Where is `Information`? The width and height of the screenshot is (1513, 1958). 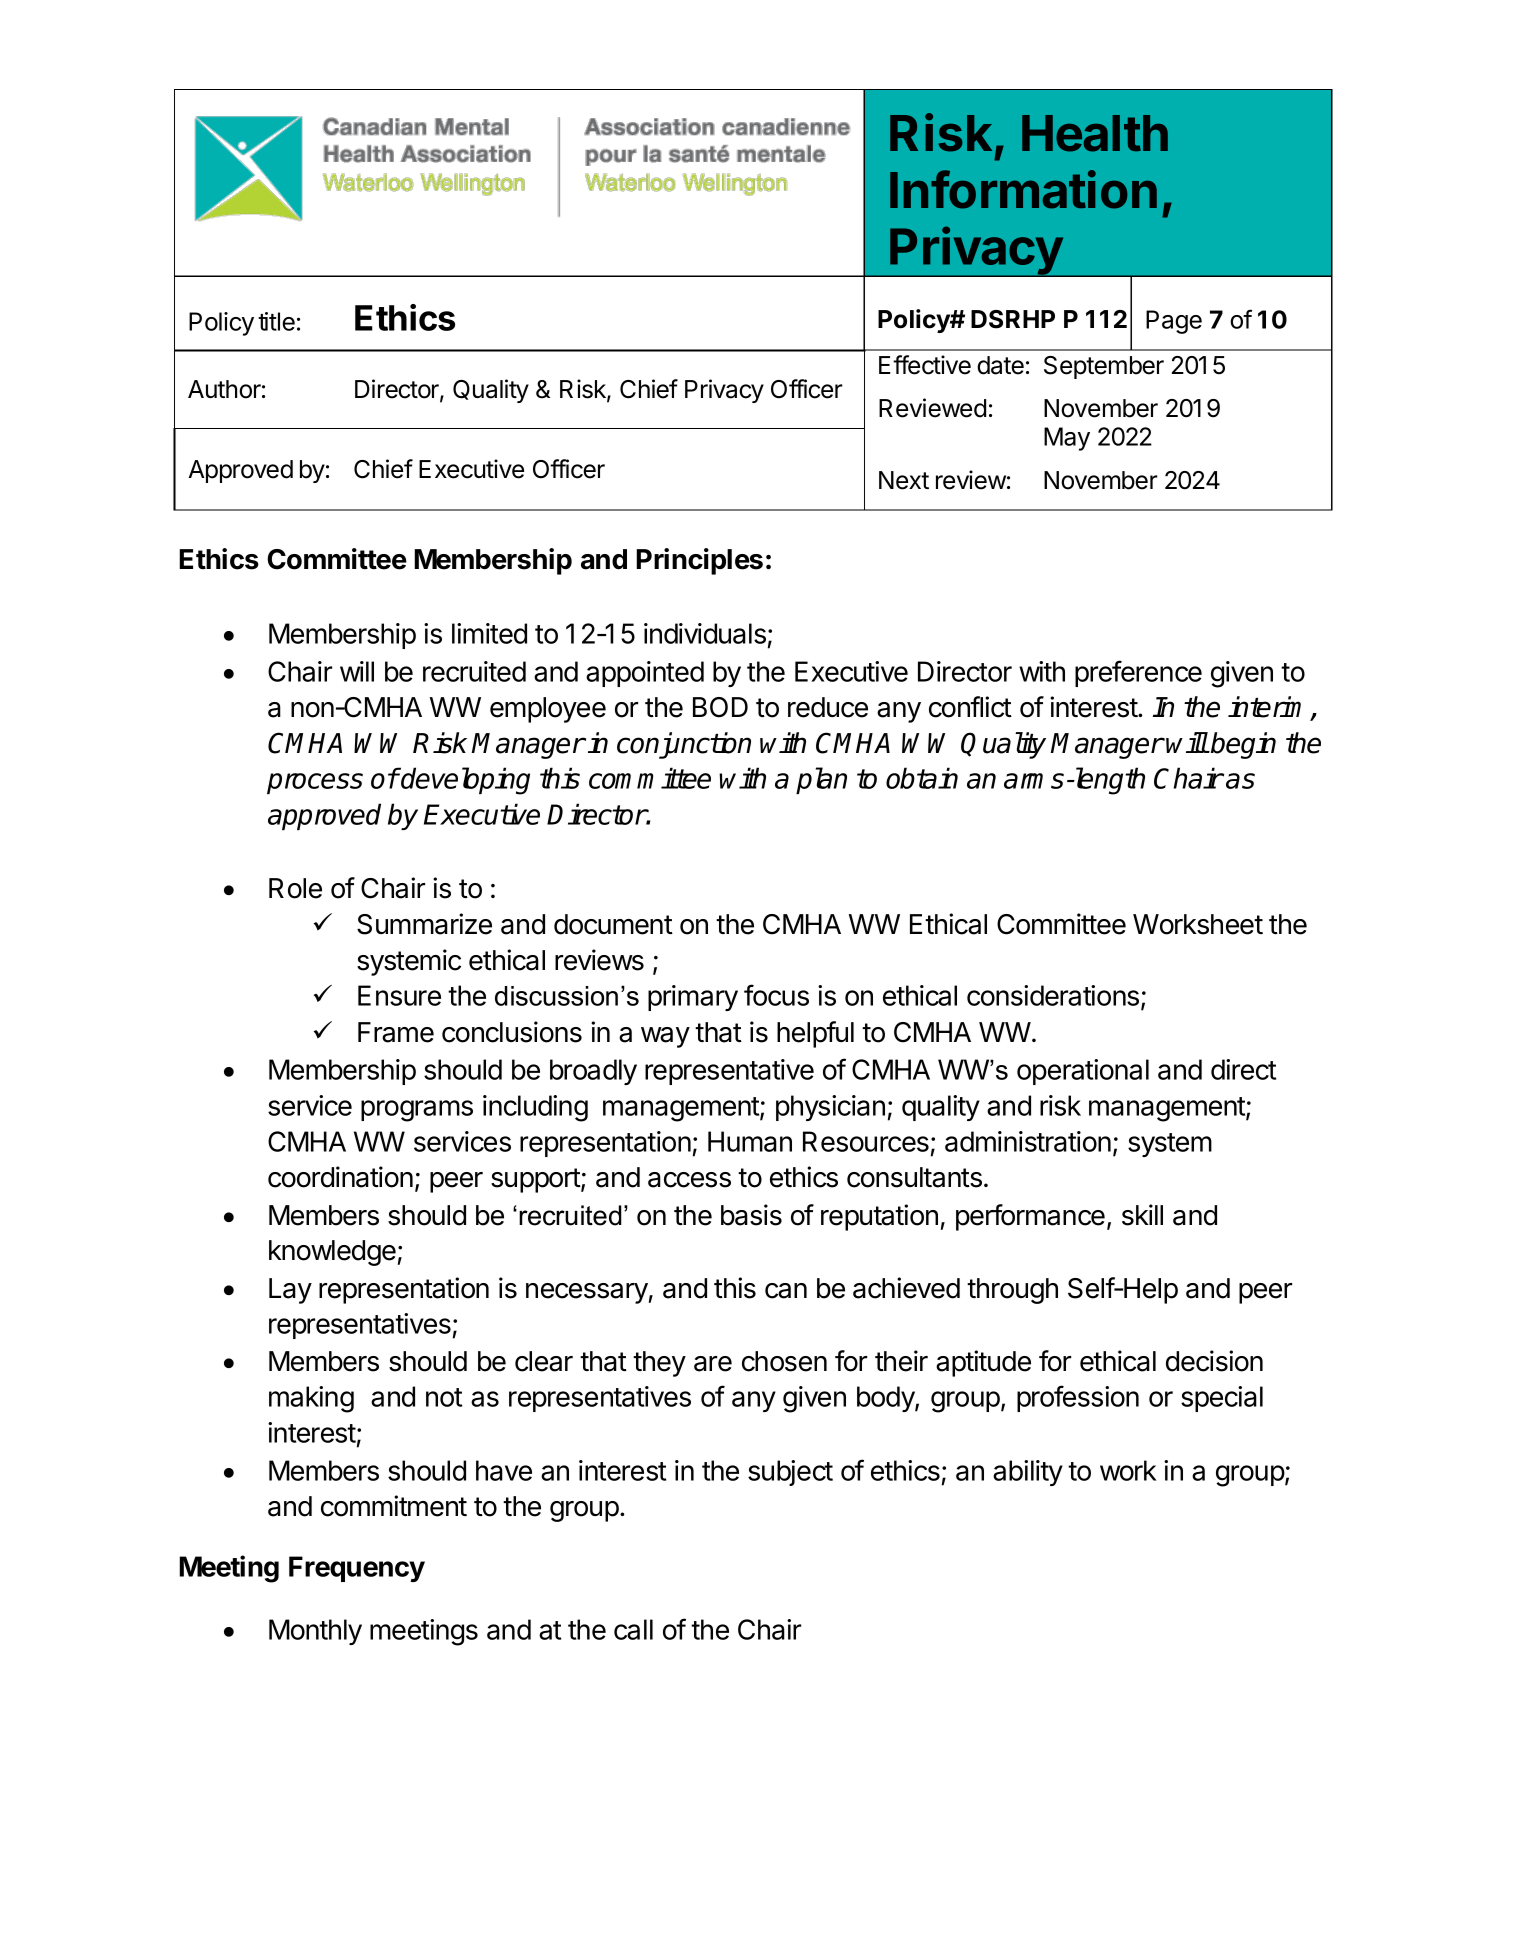 Information is located at coordinates (1023, 189).
